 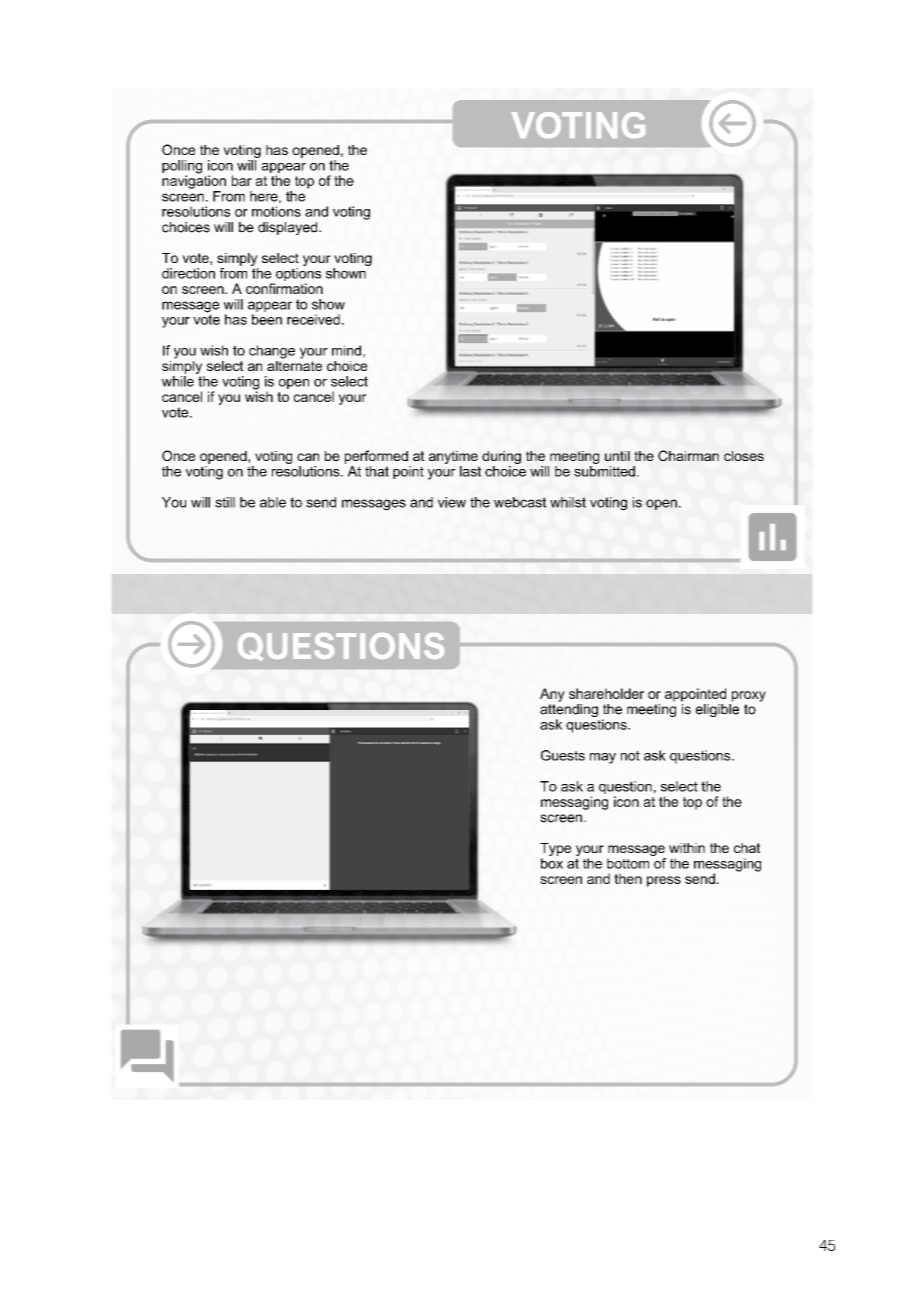 I want to click on bar, so click(x=242, y=180).
